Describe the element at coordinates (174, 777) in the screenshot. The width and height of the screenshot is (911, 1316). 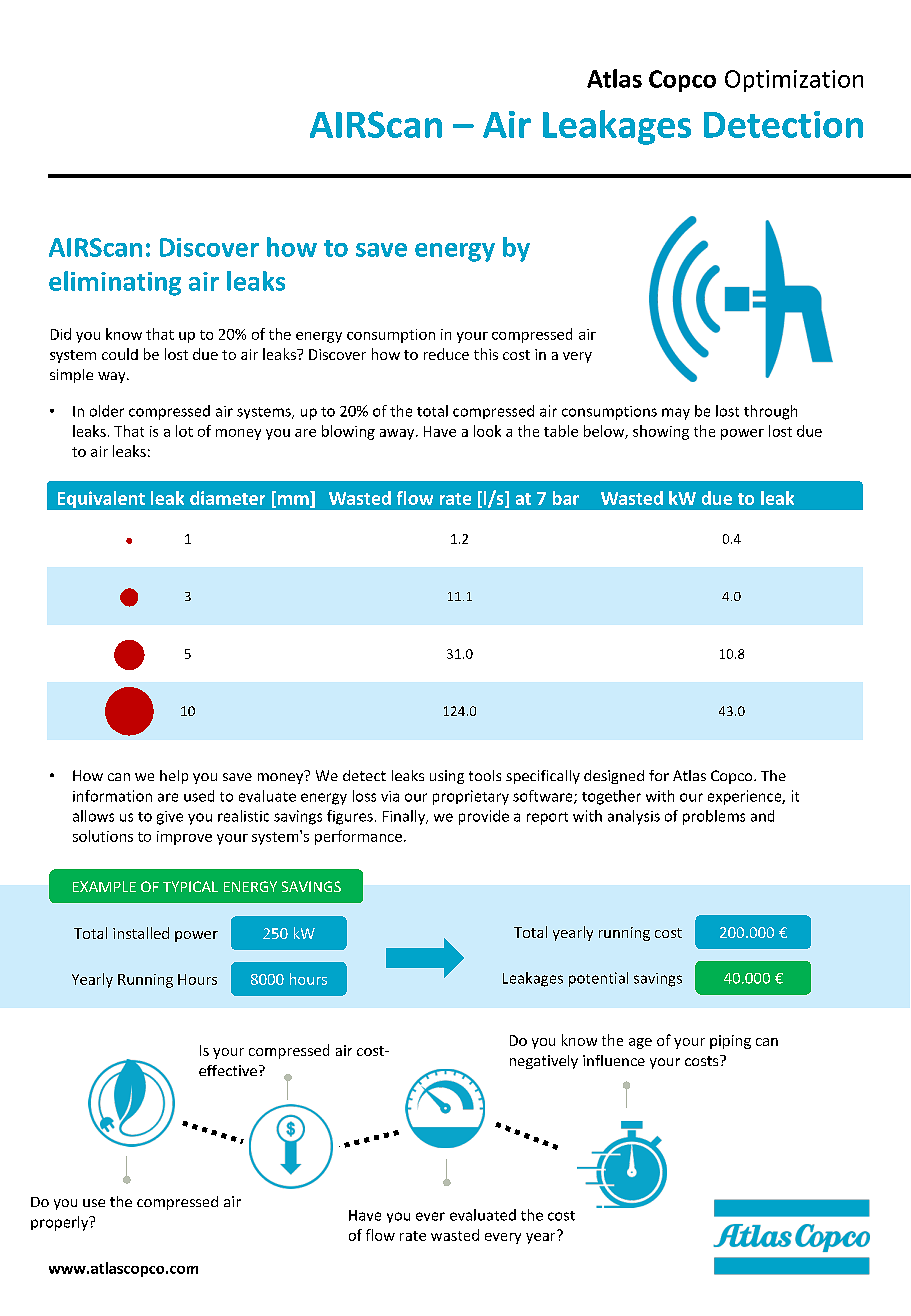
I see `help` at that location.
